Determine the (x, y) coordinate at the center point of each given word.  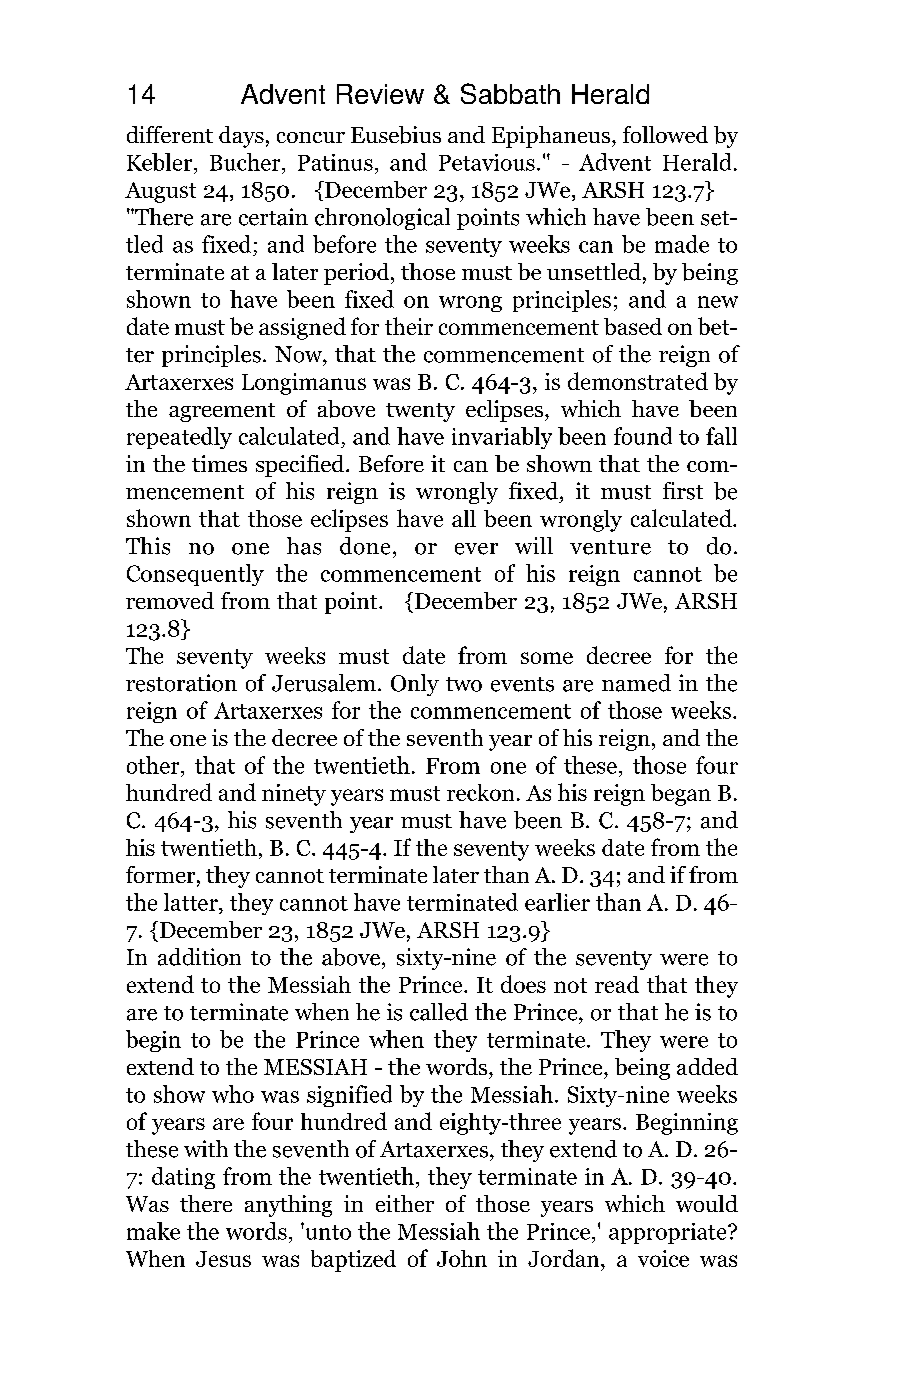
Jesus (223, 1259)
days (241, 137)
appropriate (669, 1233)
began (681, 795)
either (405, 1203)
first (683, 491)
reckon (480, 792)
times (219, 463)
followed (665, 134)
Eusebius (396, 135)
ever (476, 549)
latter (192, 902)
